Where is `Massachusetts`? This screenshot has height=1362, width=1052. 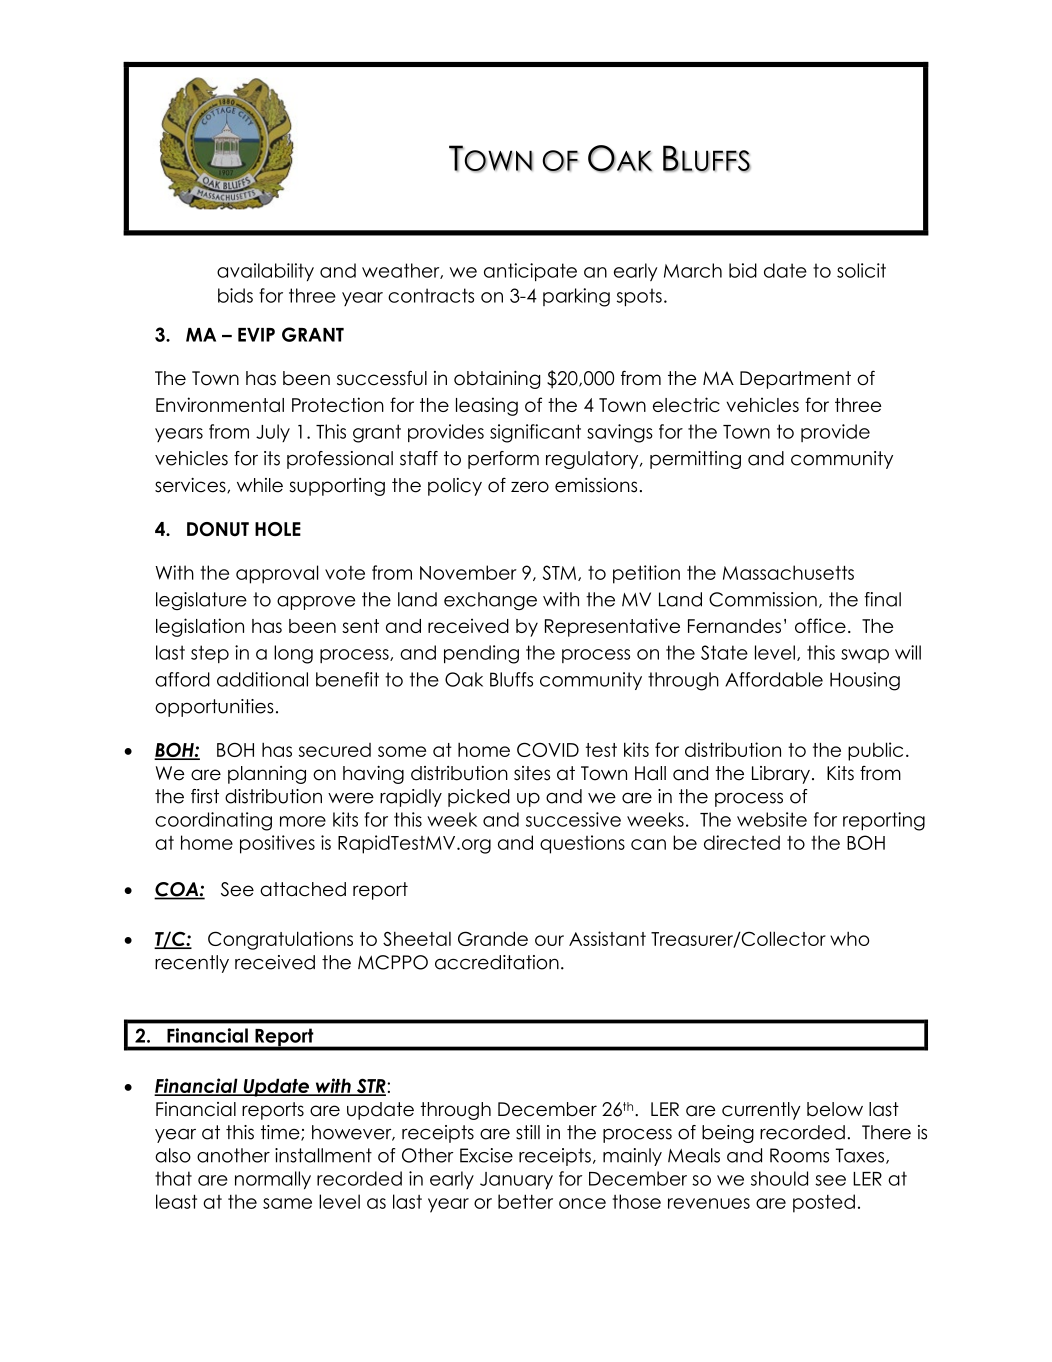 Massachusetts is located at coordinates (788, 572).
